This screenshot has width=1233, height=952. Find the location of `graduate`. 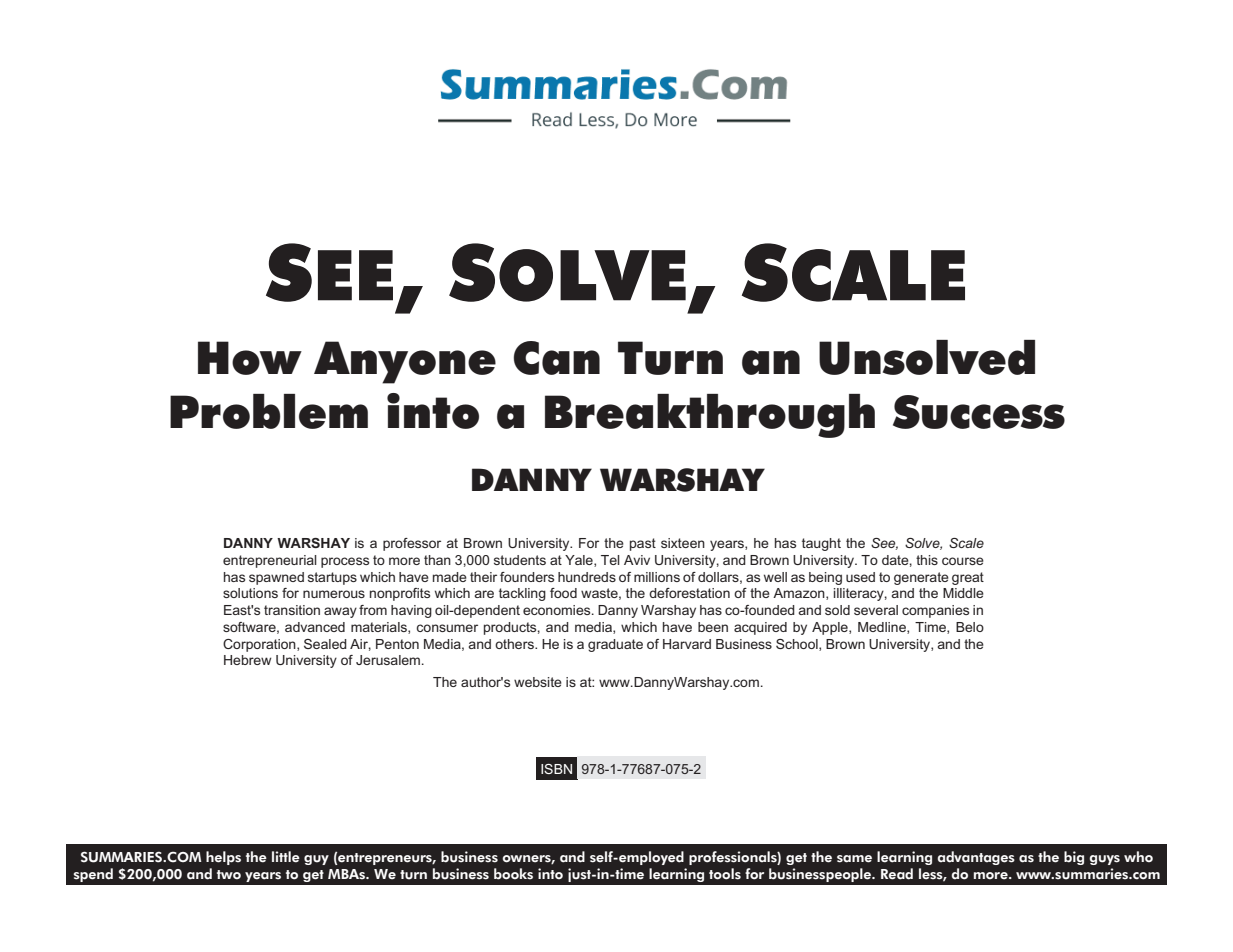

graduate is located at coordinates (615, 645).
